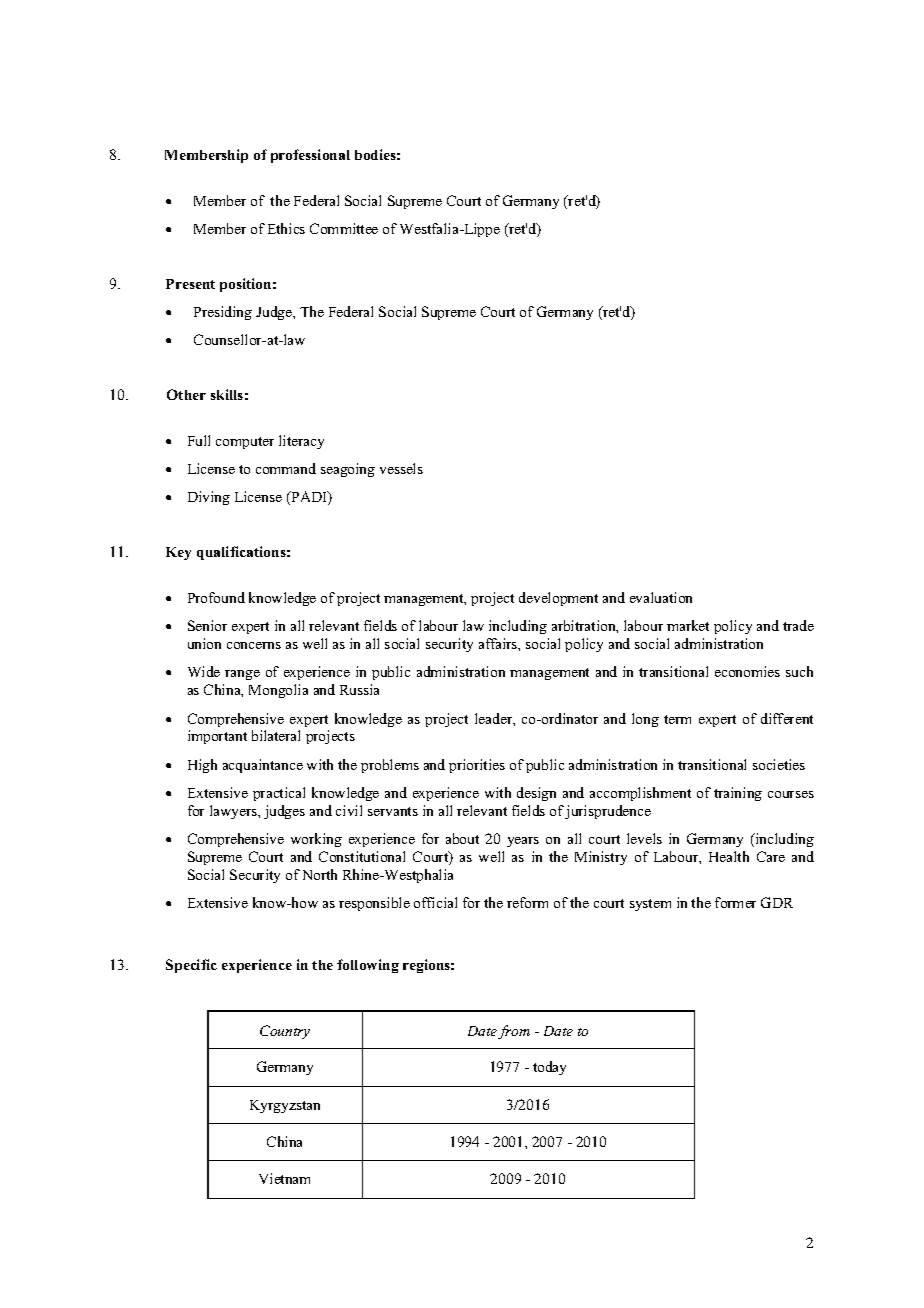 The height and width of the screenshot is (1308, 924). I want to click on Ethics, so click(286, 228).
